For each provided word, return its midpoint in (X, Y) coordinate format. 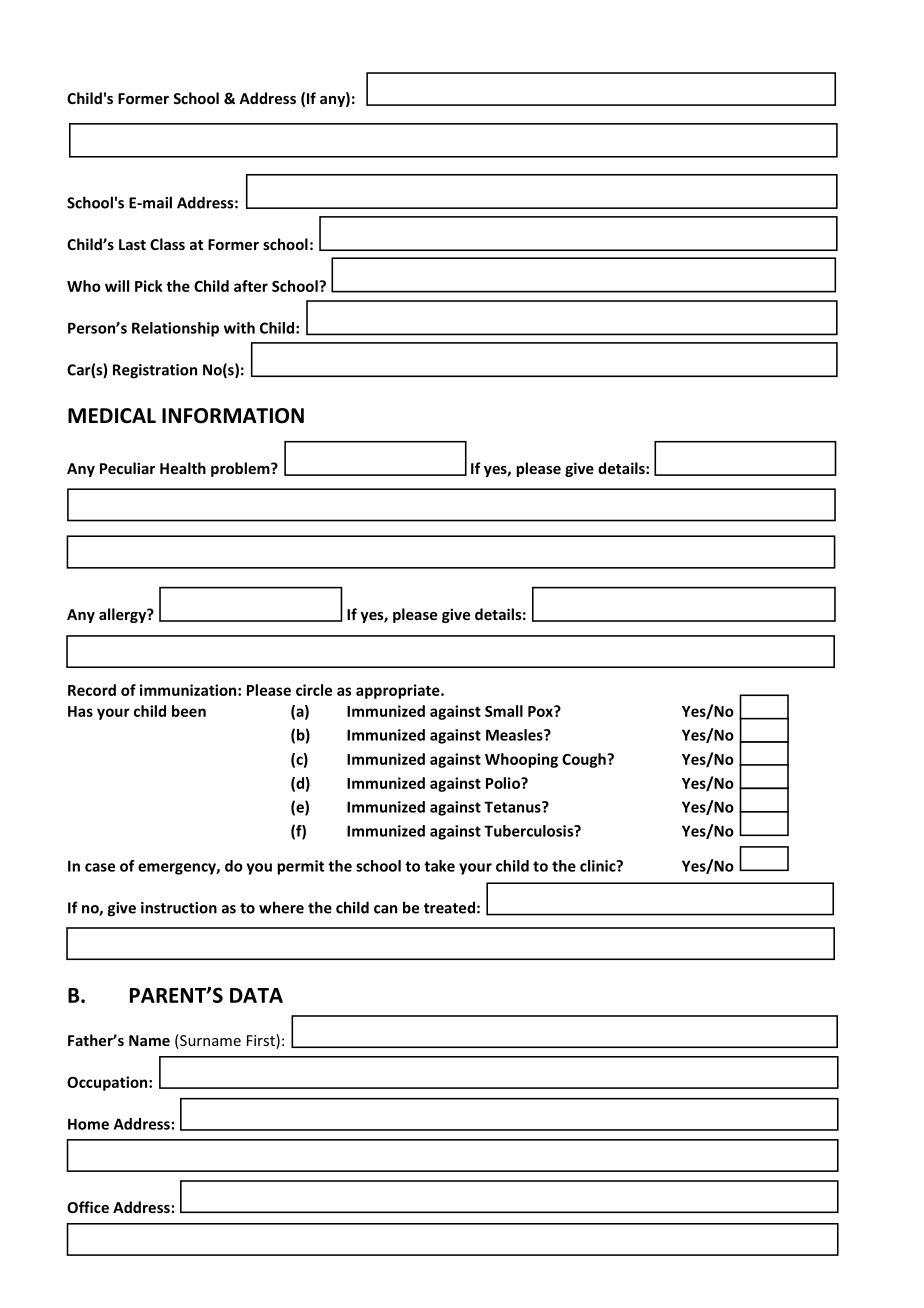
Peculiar (127, 468)
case (100, 867)
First (262, 1041)
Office (88, 1207)
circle (314, 690)
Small (504, 711)
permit (300, 867)
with (239, 328)
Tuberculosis (530, 831)
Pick (149, 286)
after (251, 286)
